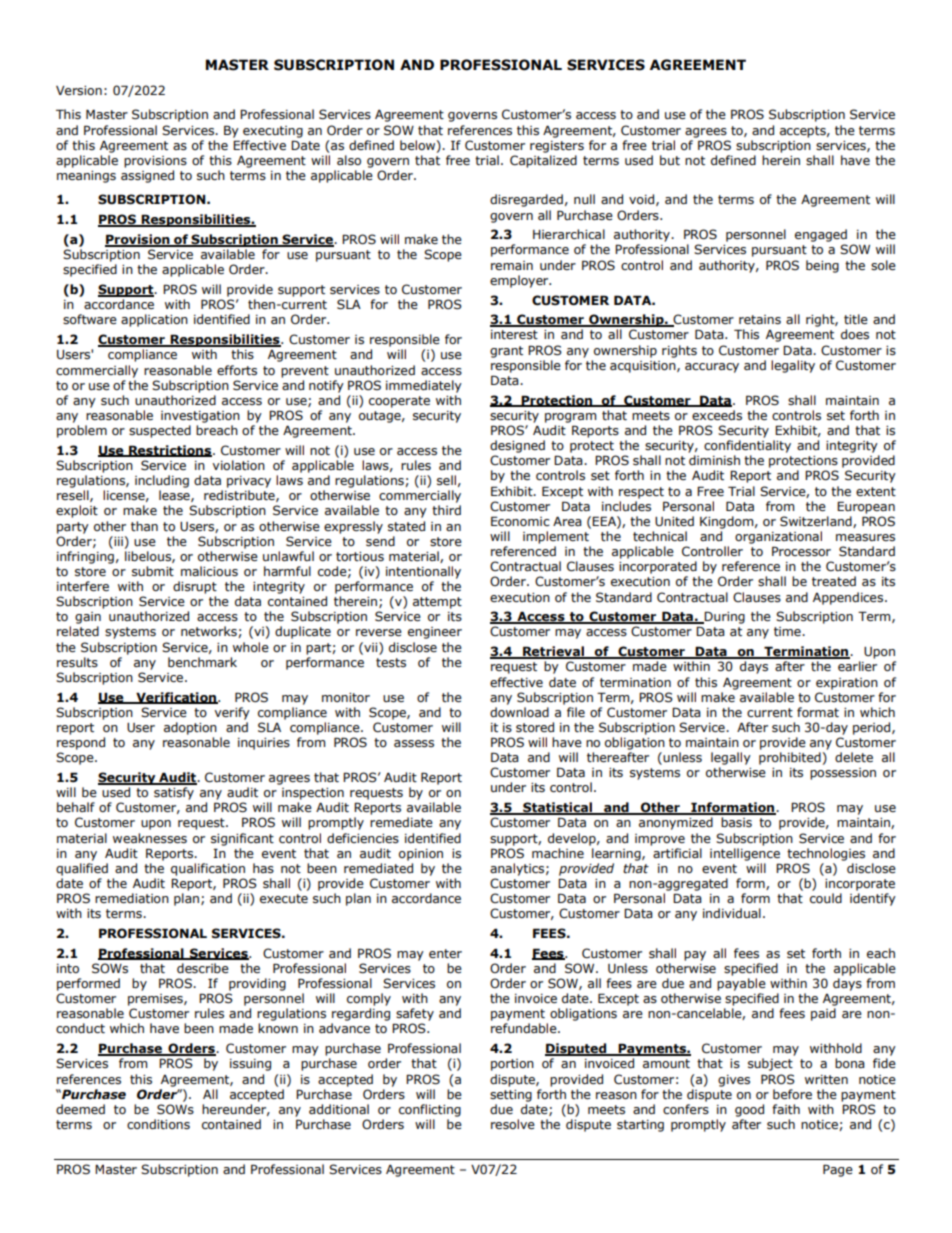 The image size is (952, 1233). I want to click on weaknesses, so click(150, 838).
